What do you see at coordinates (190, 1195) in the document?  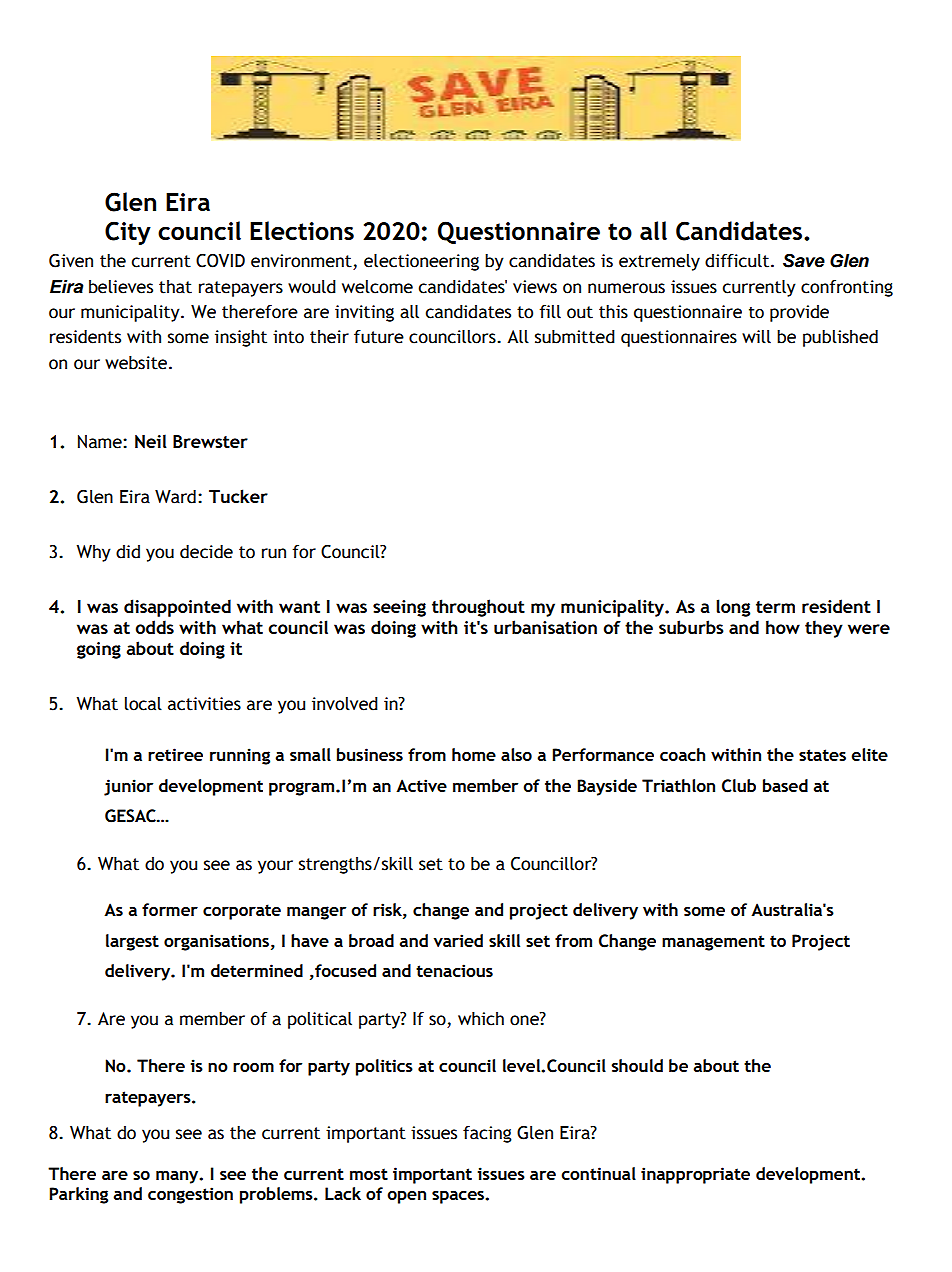 I see `congestion` at bounding box center [190, 1195].
